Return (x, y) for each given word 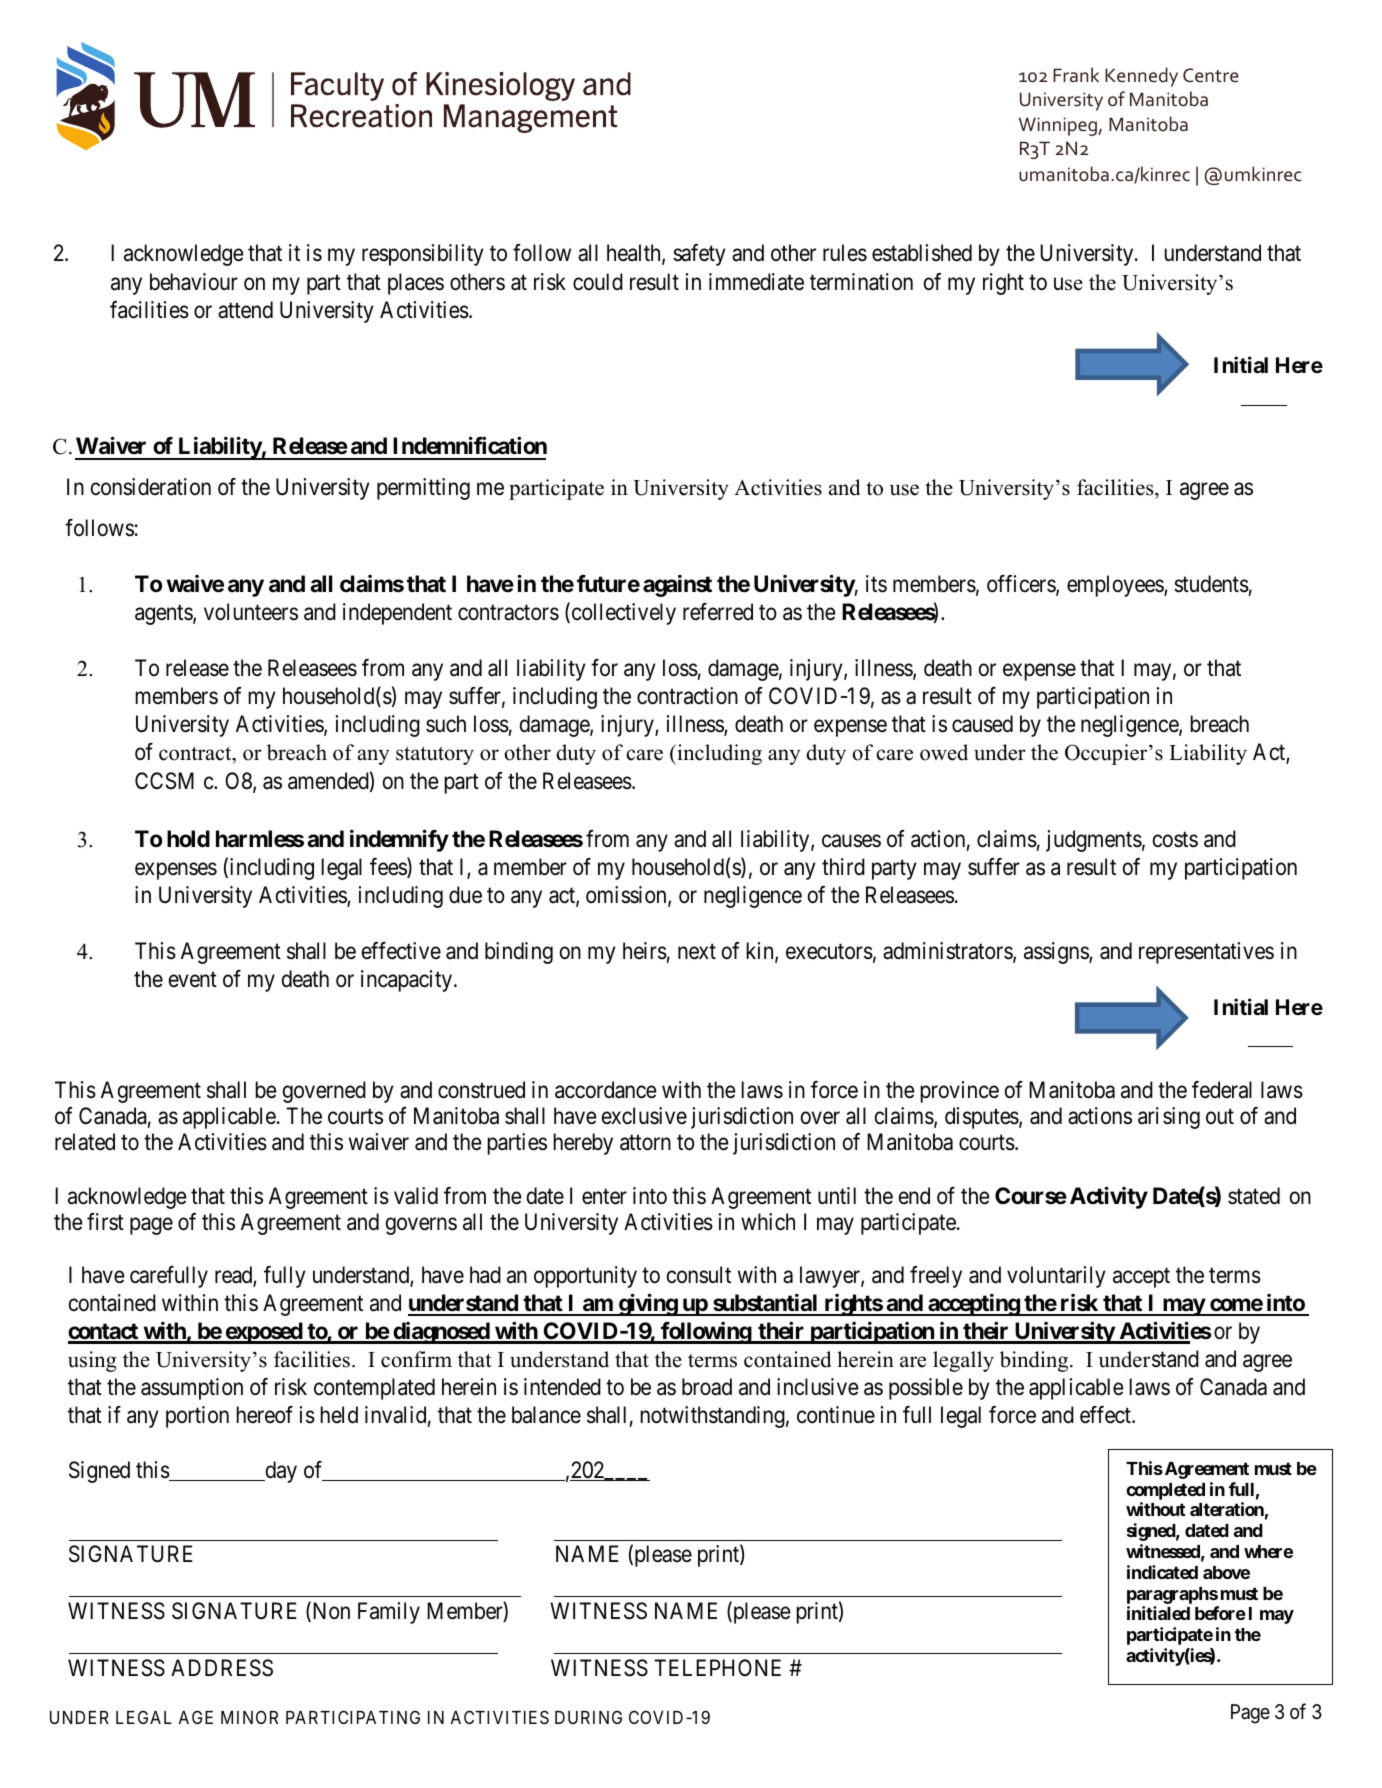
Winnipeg (1059, 126)
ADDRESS (222, 1668)
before (1220, 1613)
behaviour (194, 282)
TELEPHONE (717, 1667)
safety (699, 255)
